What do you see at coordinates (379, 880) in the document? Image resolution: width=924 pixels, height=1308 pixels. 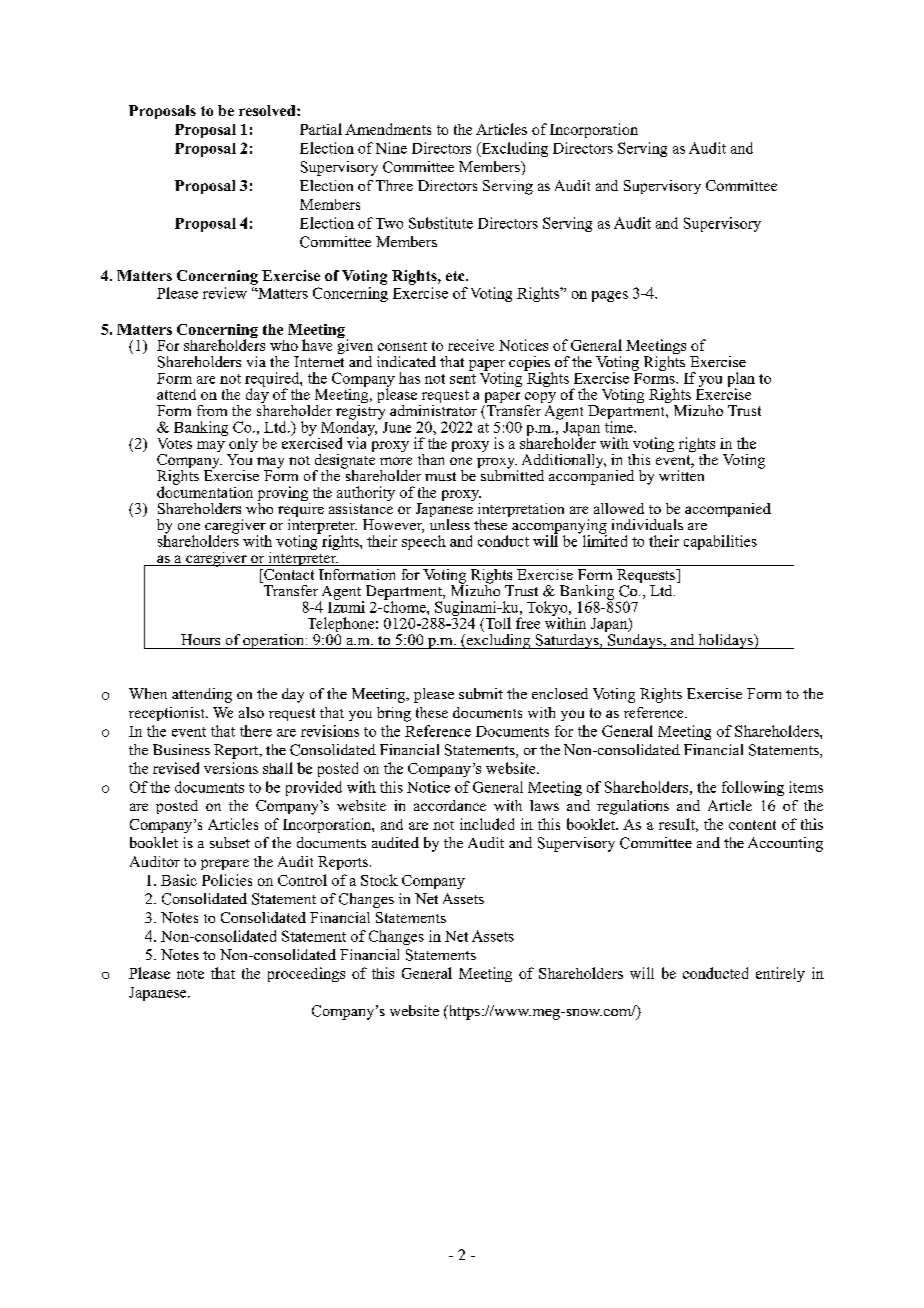 I see `Stock` at bounding box center [379, 880].
